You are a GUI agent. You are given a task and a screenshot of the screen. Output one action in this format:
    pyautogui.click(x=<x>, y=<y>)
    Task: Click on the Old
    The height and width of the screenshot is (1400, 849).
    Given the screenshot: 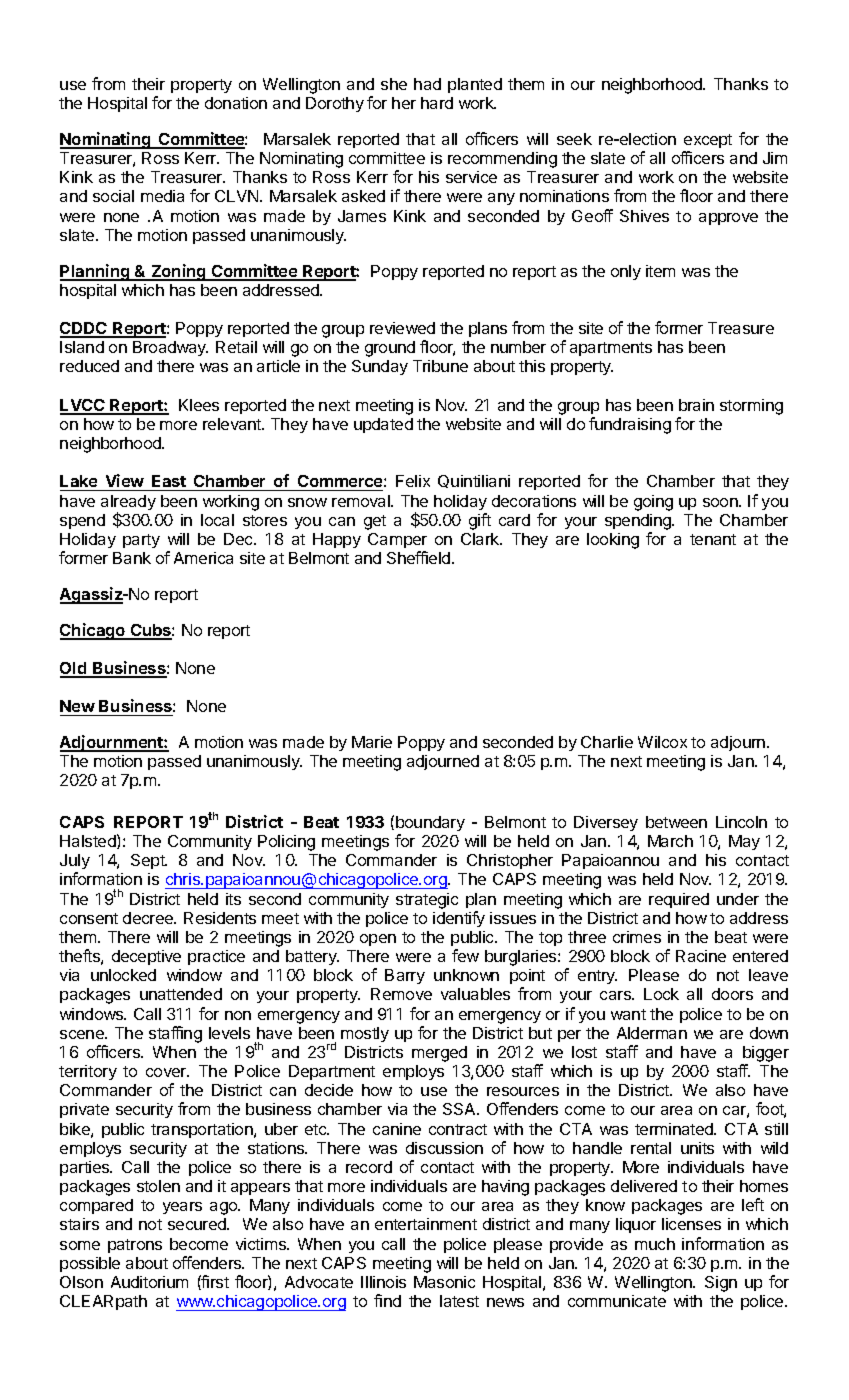 What is the action you would take?
    pyautogui.click(x=74, y=669)
